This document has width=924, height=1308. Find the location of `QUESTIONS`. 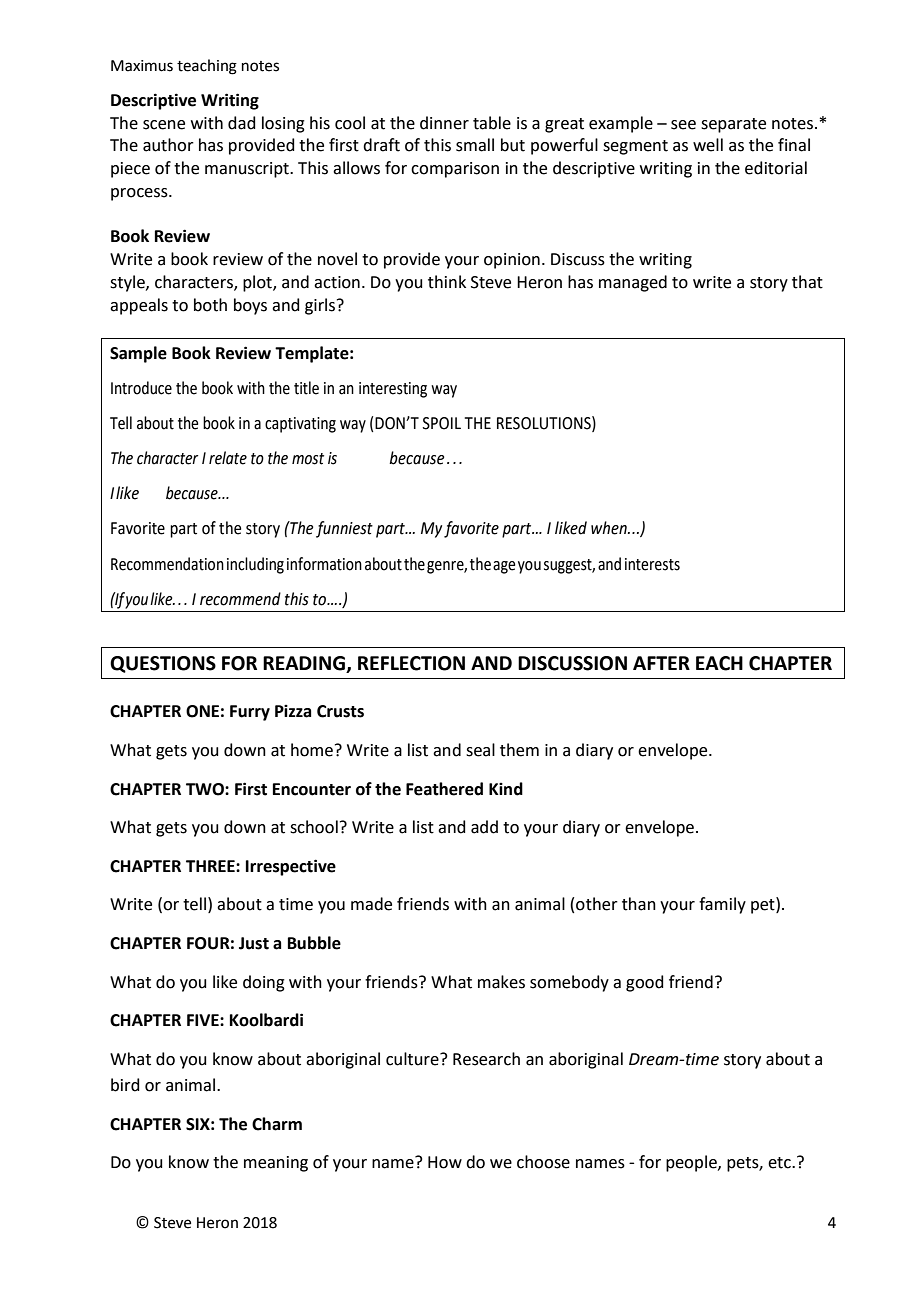

QUESTIONS is located at coordinates (163, 664).
